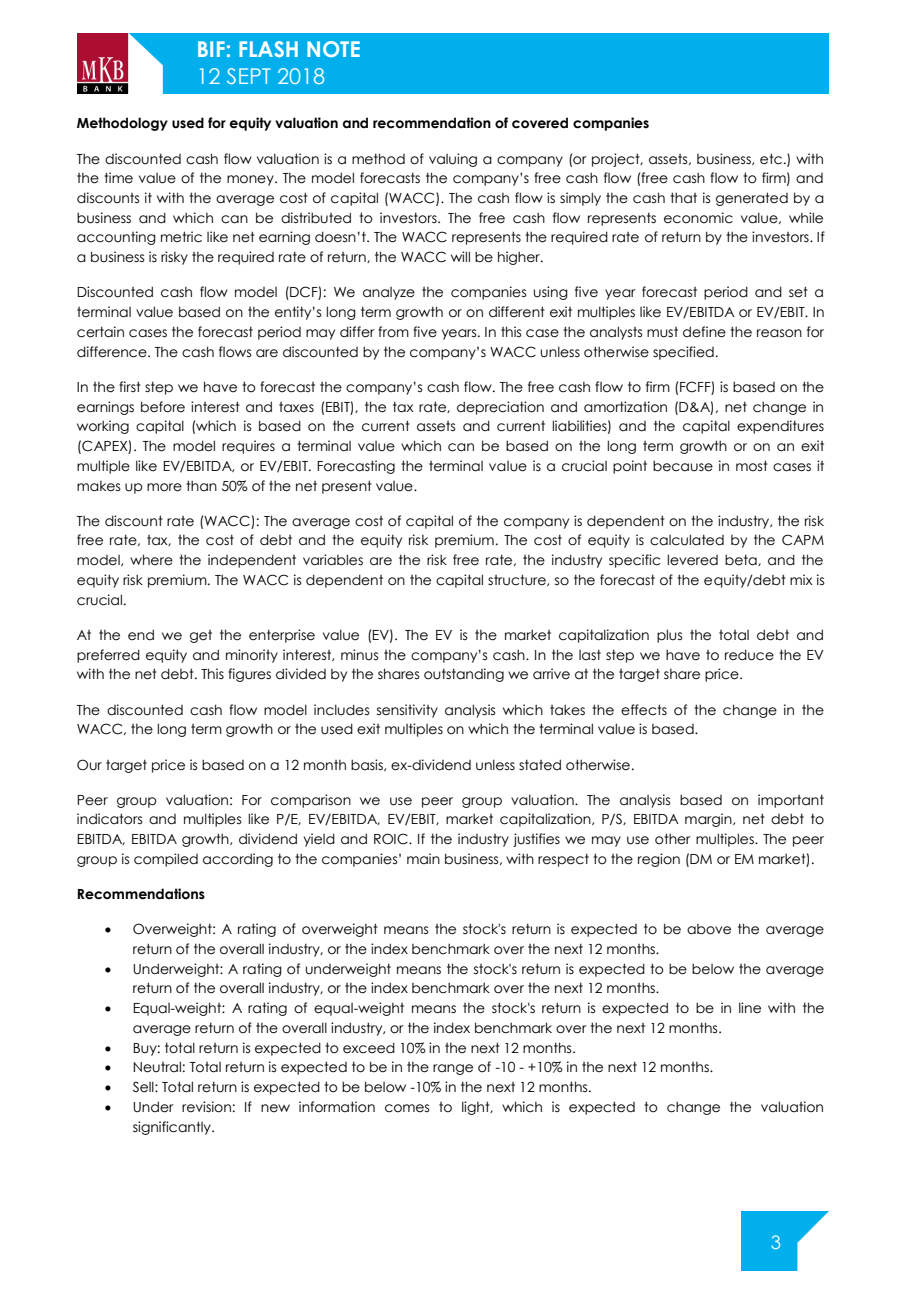  Describe the element at coordinates (500, 408) in the image. I see `depreciation` at that location.
